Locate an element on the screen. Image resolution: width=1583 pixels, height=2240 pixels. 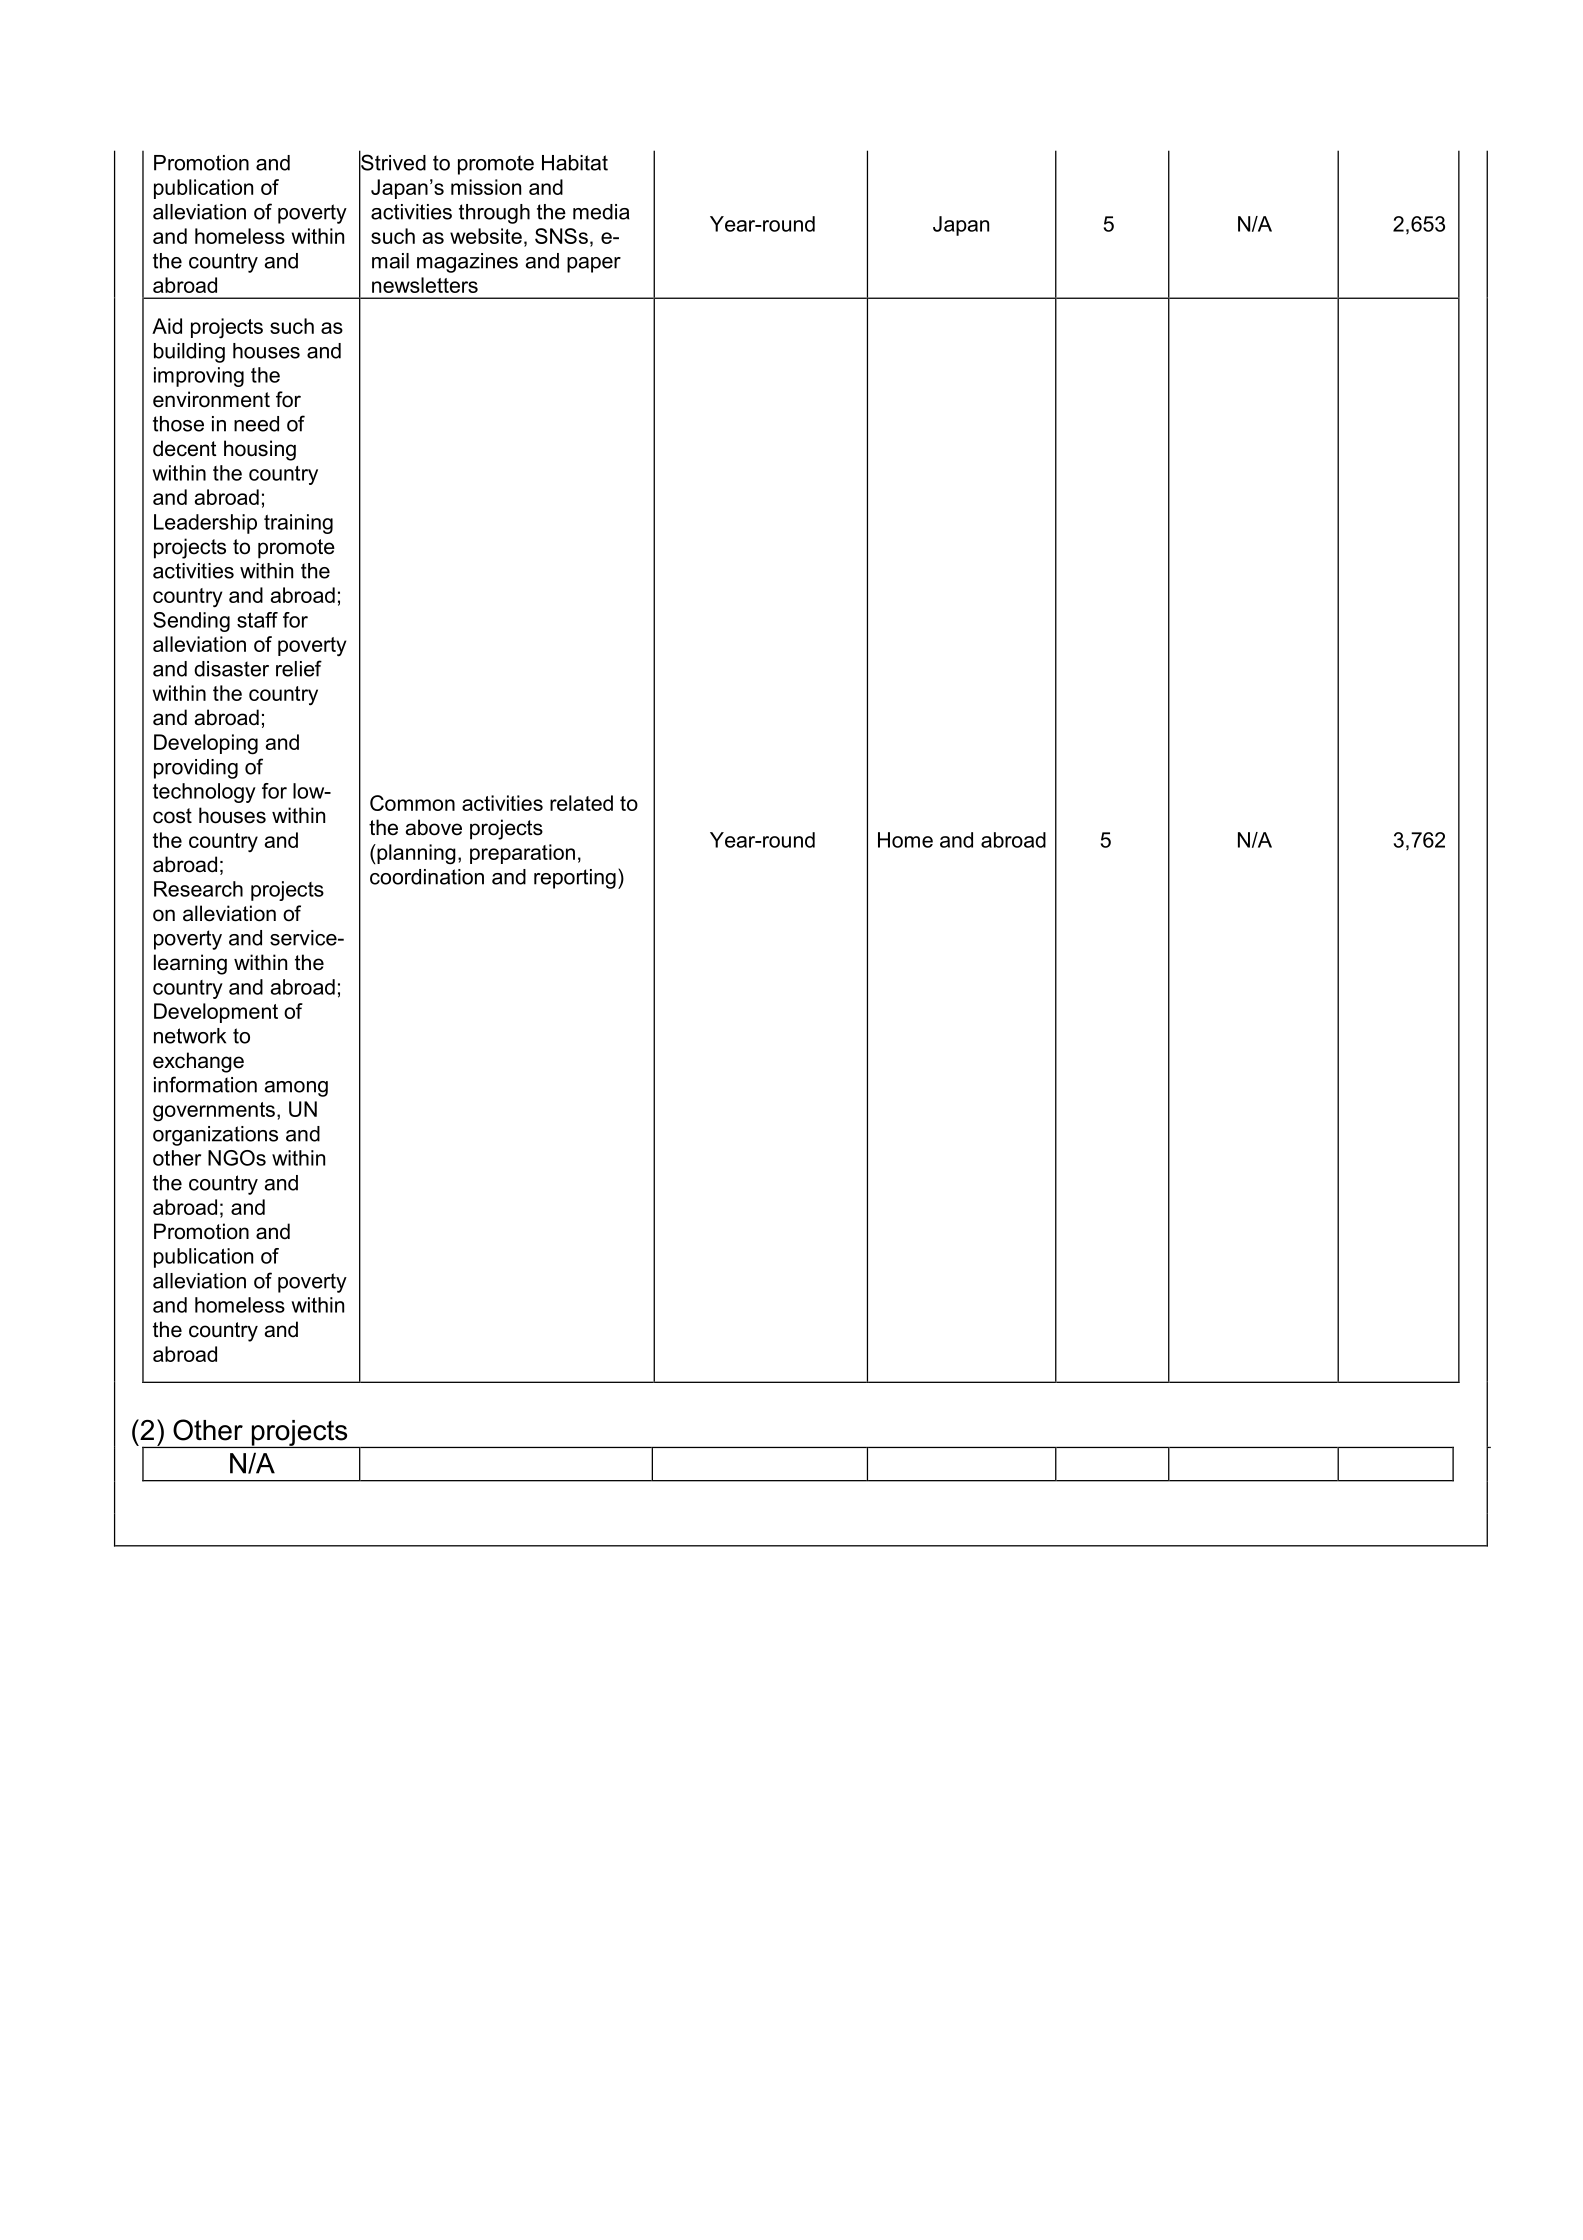
Aid is located at coordinates (167, 326).
